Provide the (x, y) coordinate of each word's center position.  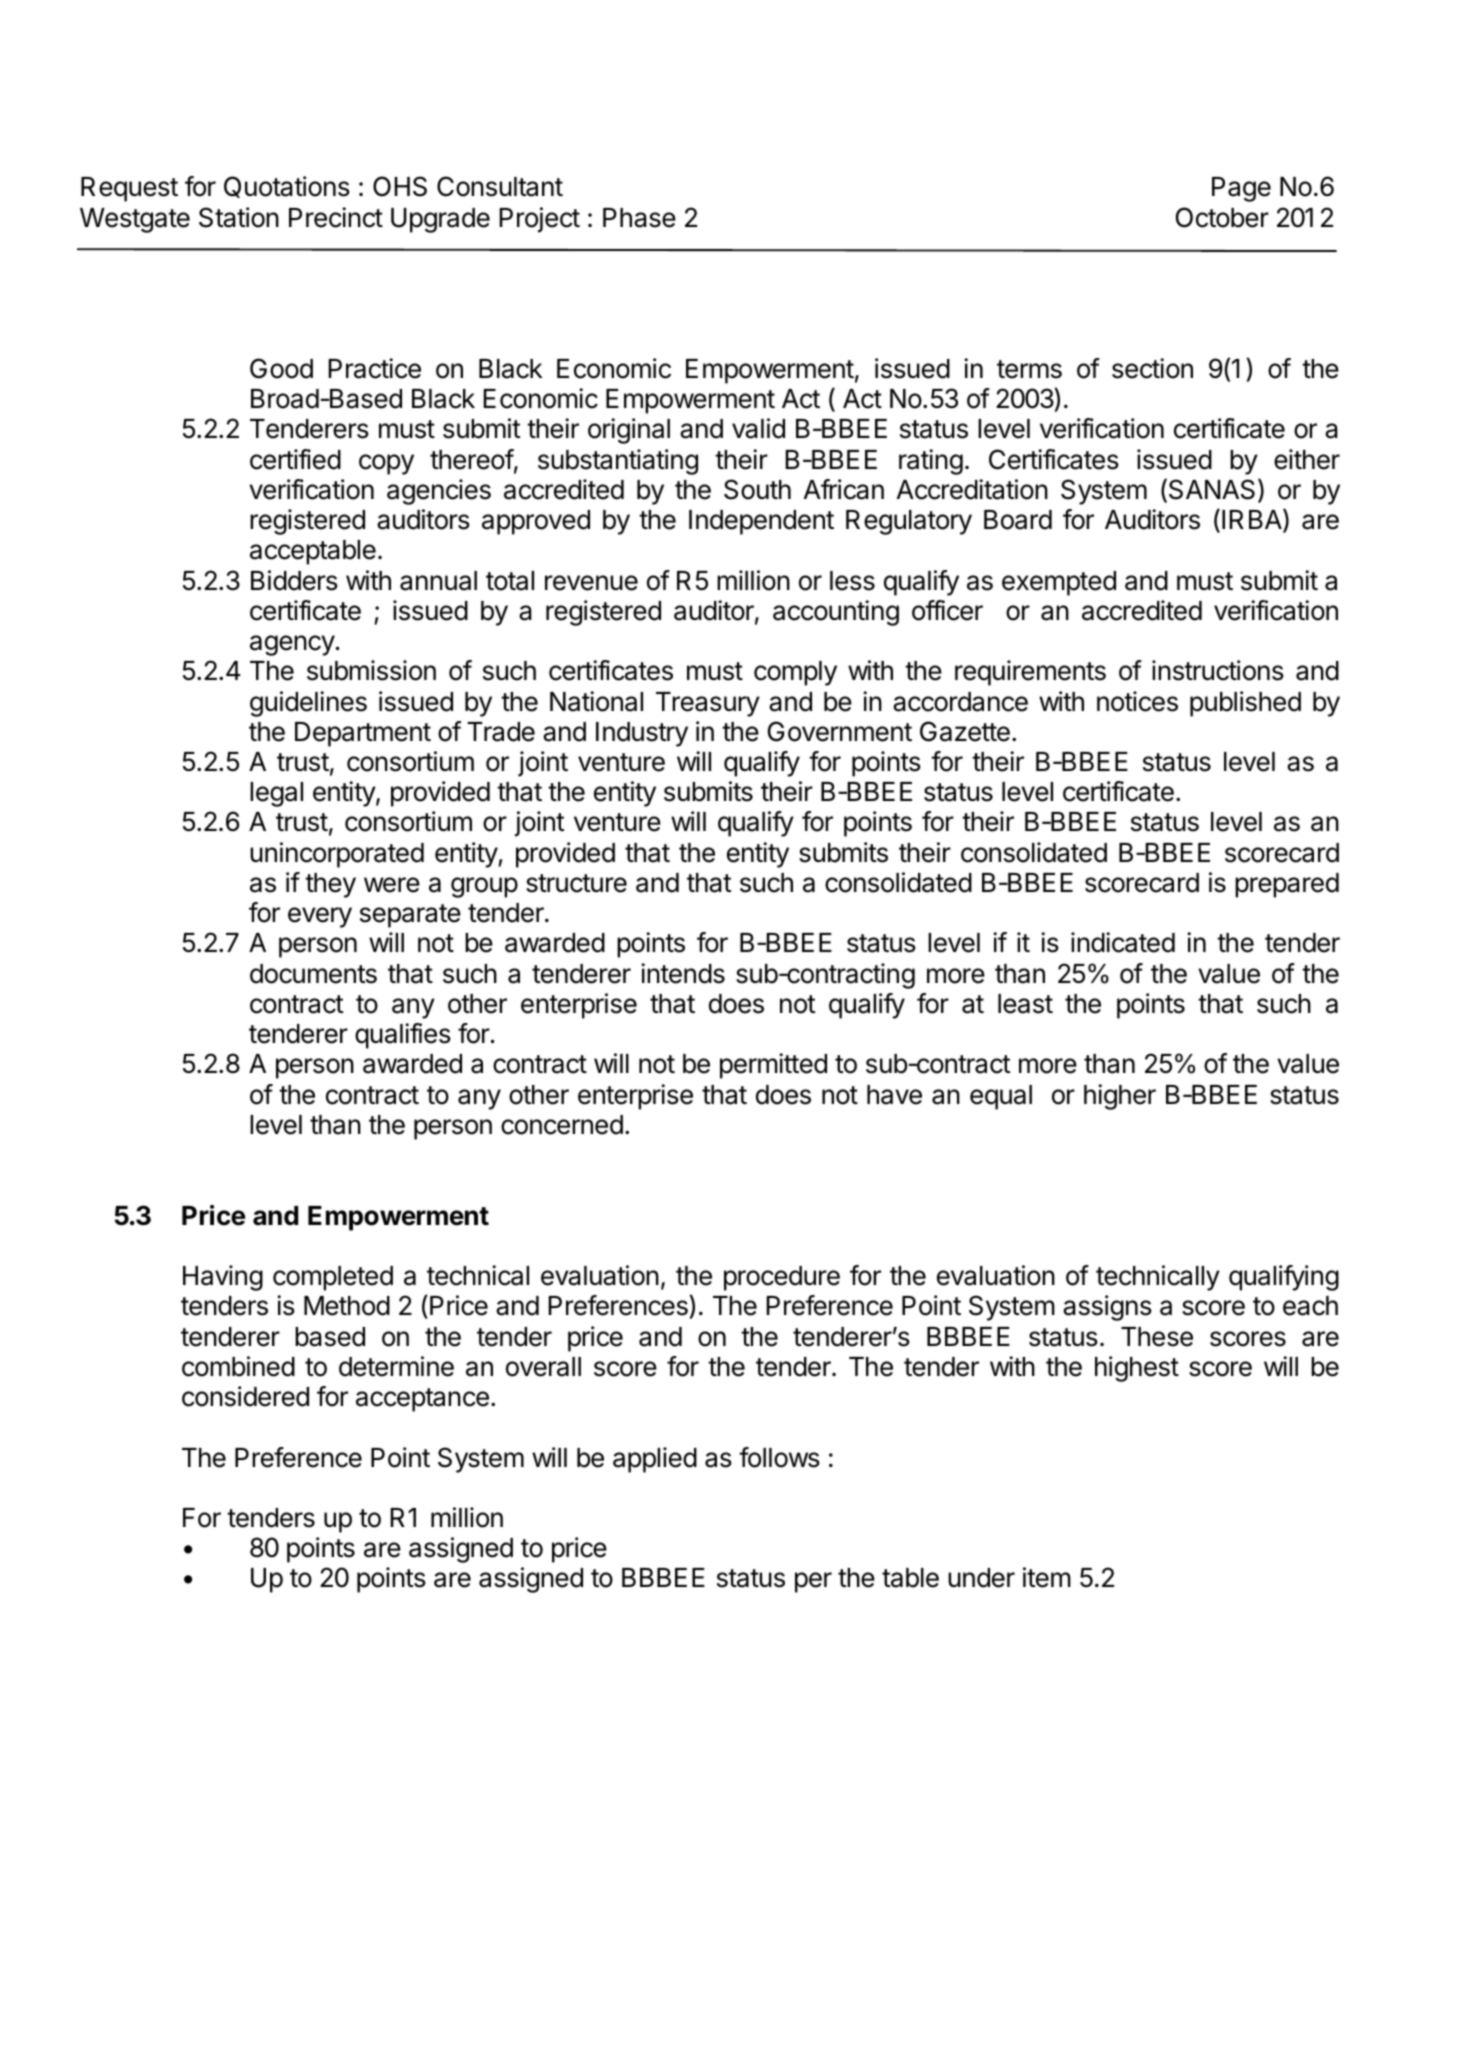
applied (655, 1460)
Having (223, 1278)
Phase (639, 218)
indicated (1123, 942)
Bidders (294, 580)
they (330, 885)
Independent (761, 522)
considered (245, 1396)
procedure (782, 1278)
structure (576, 883)
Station (239, 217)
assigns (1107, 1308)
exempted (1059, 583)
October (1222, 217)
